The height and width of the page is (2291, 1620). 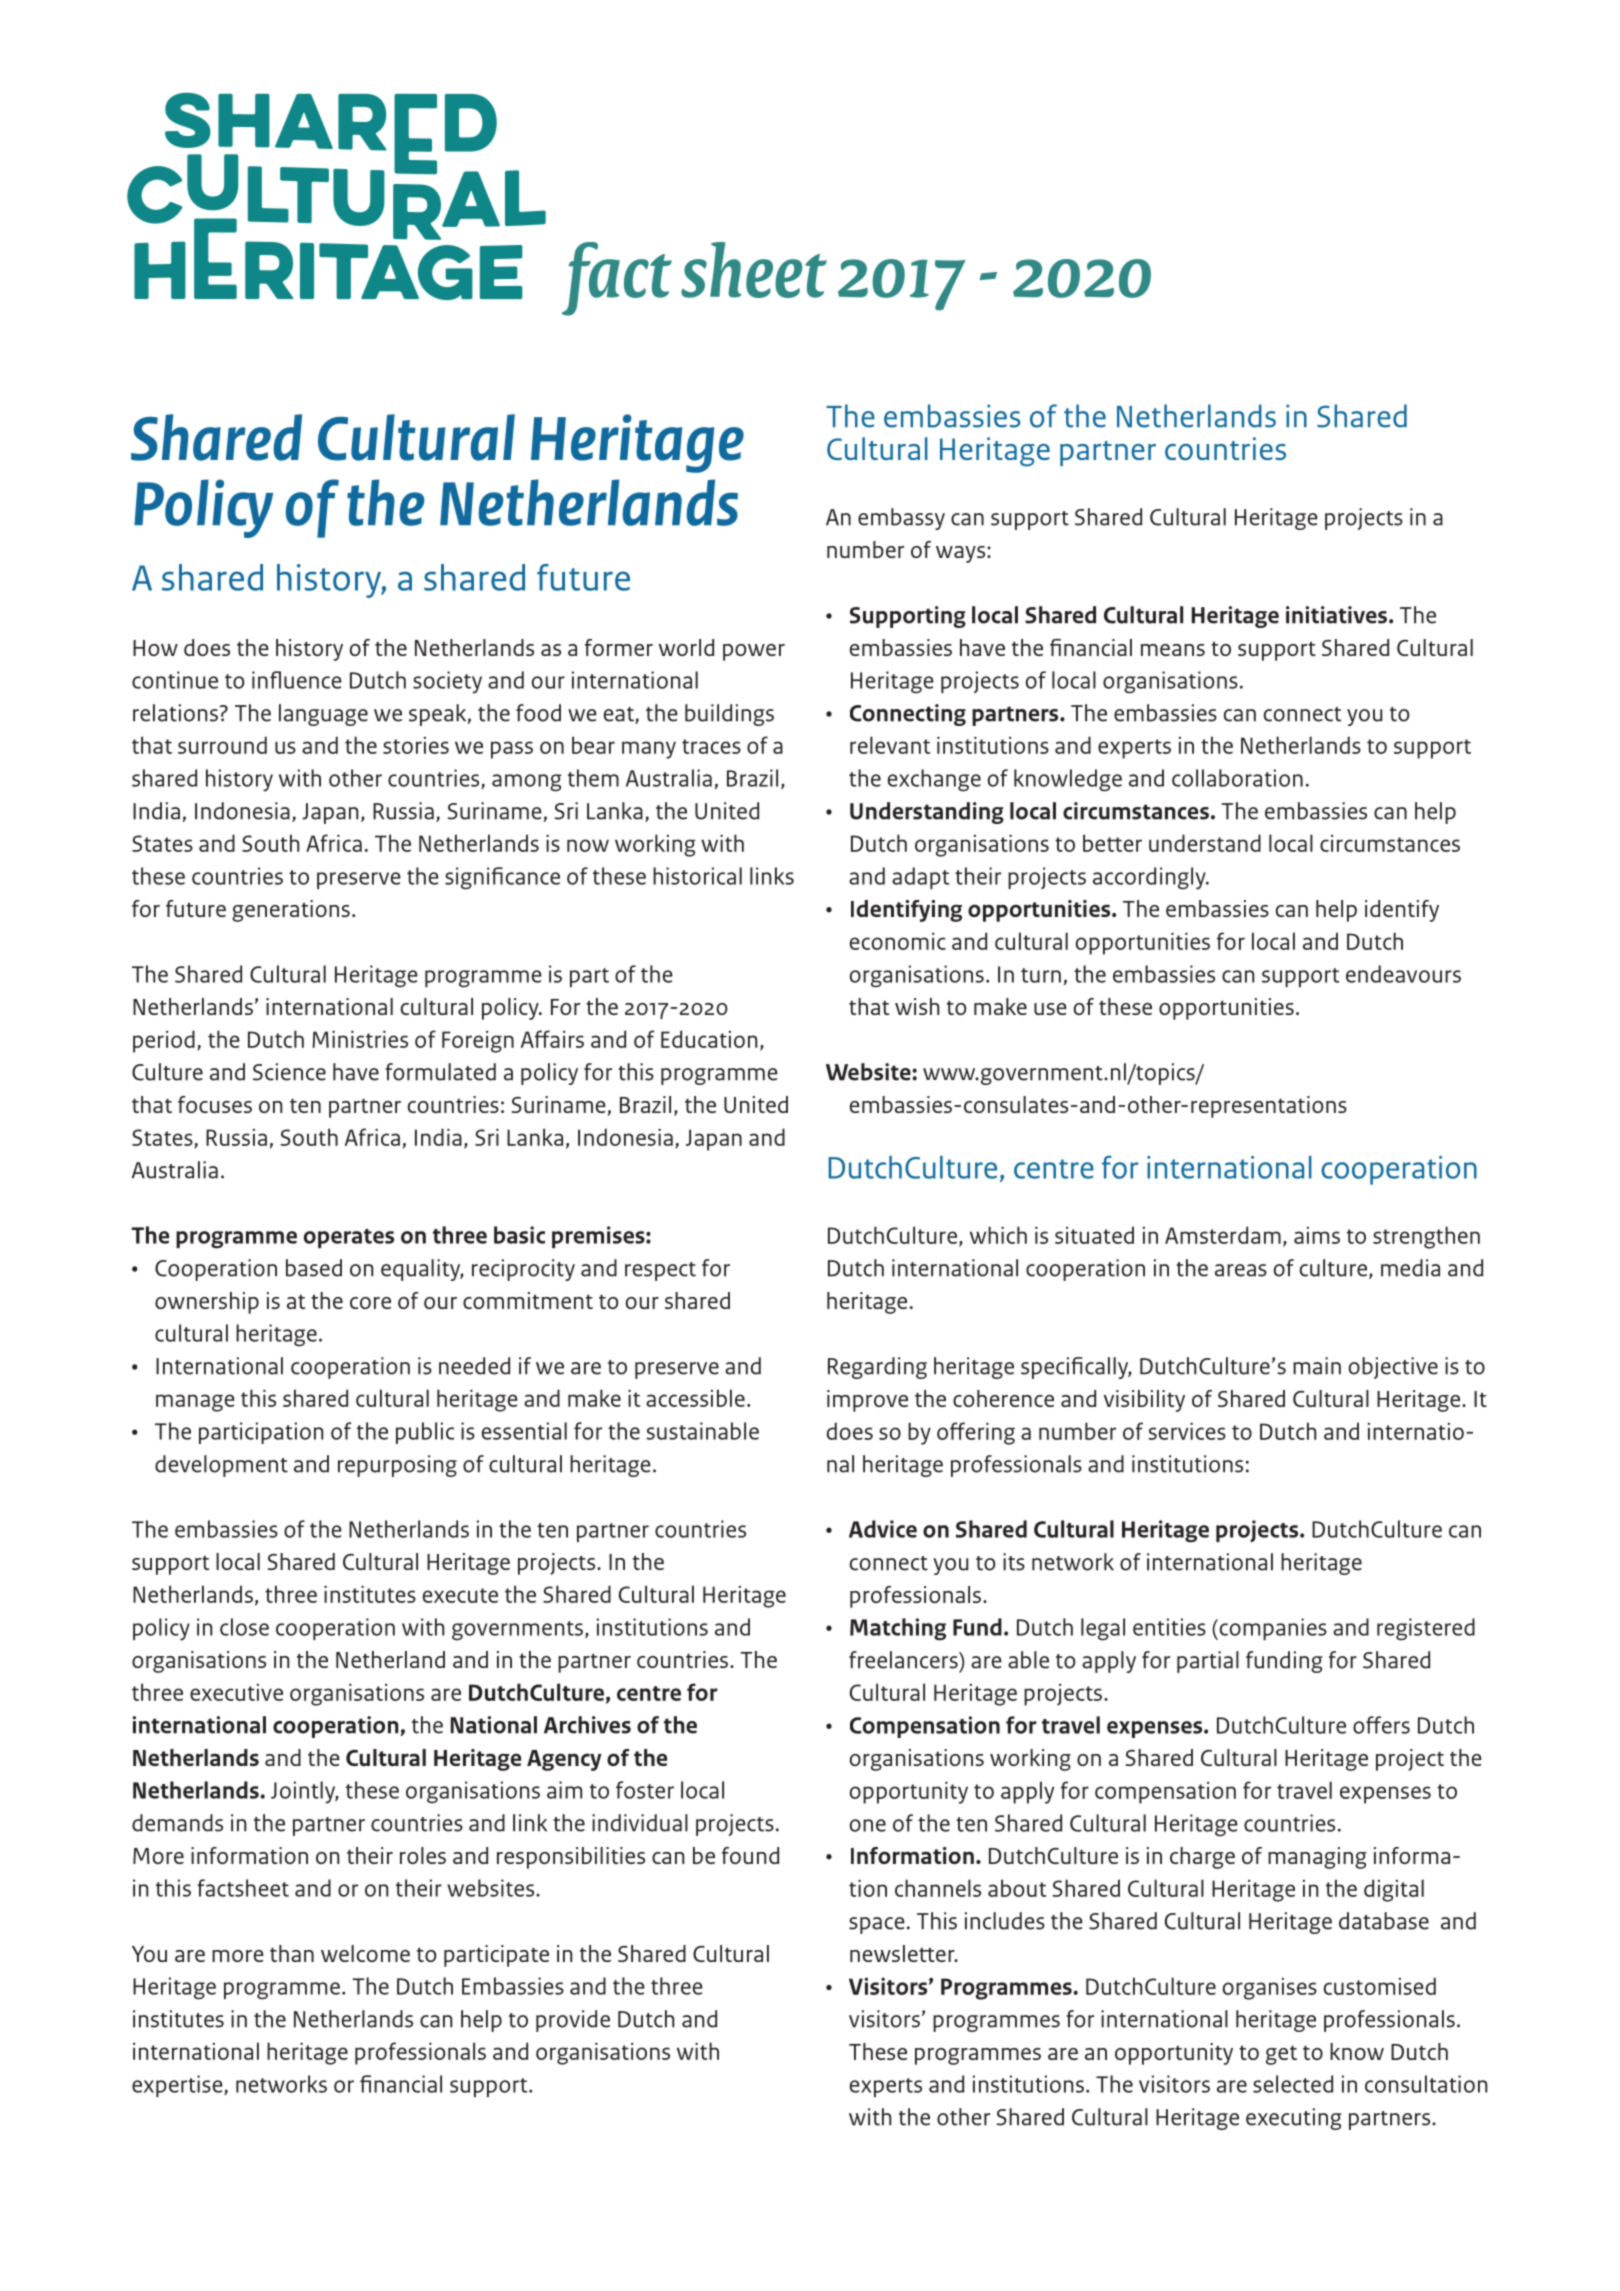 What do you see at coordinates (877, 1368) in the page?
I see `Regarding` at bounding box center [877, 1368].
